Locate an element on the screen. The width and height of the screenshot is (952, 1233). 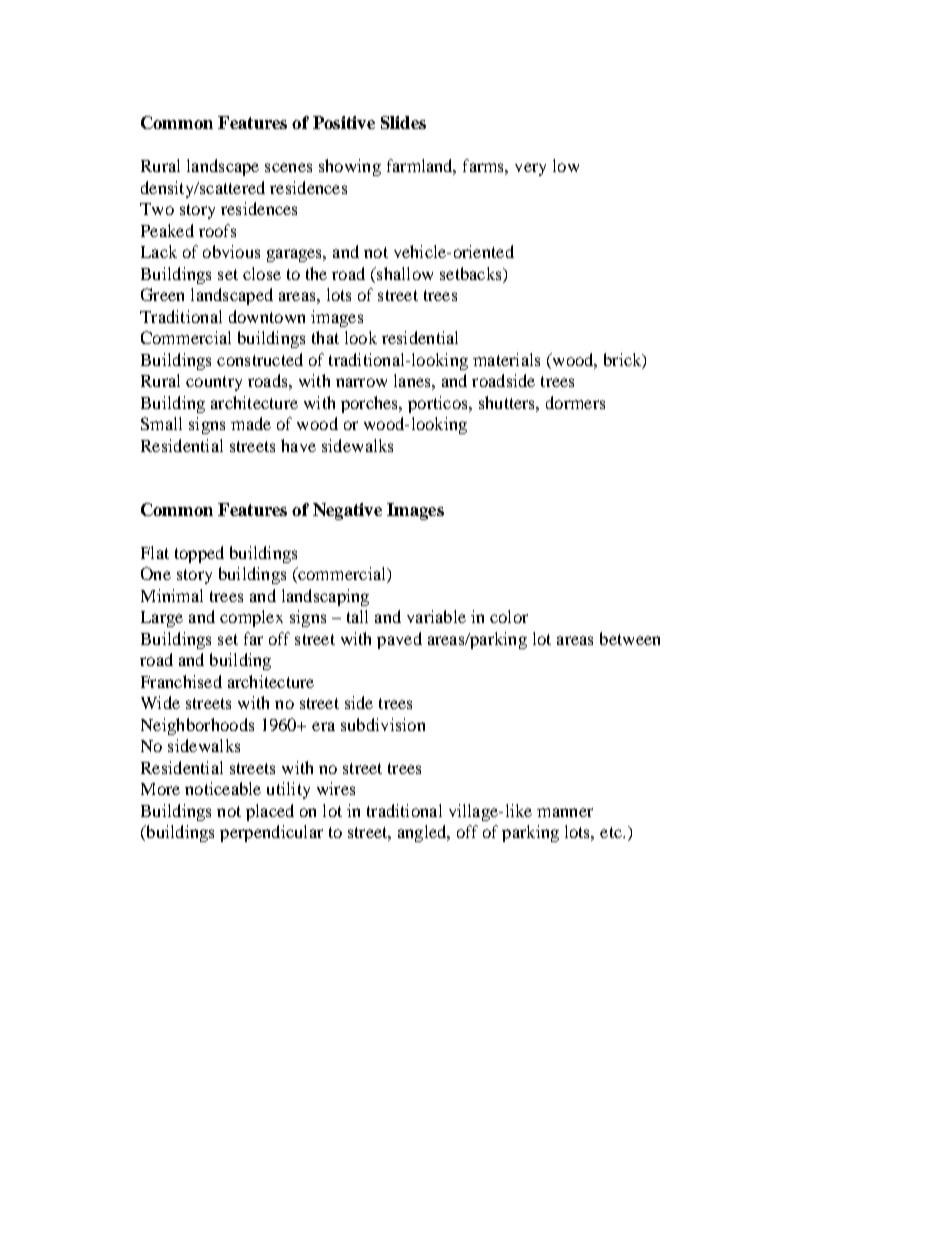
Slides is located at coordinates (403, 122).
